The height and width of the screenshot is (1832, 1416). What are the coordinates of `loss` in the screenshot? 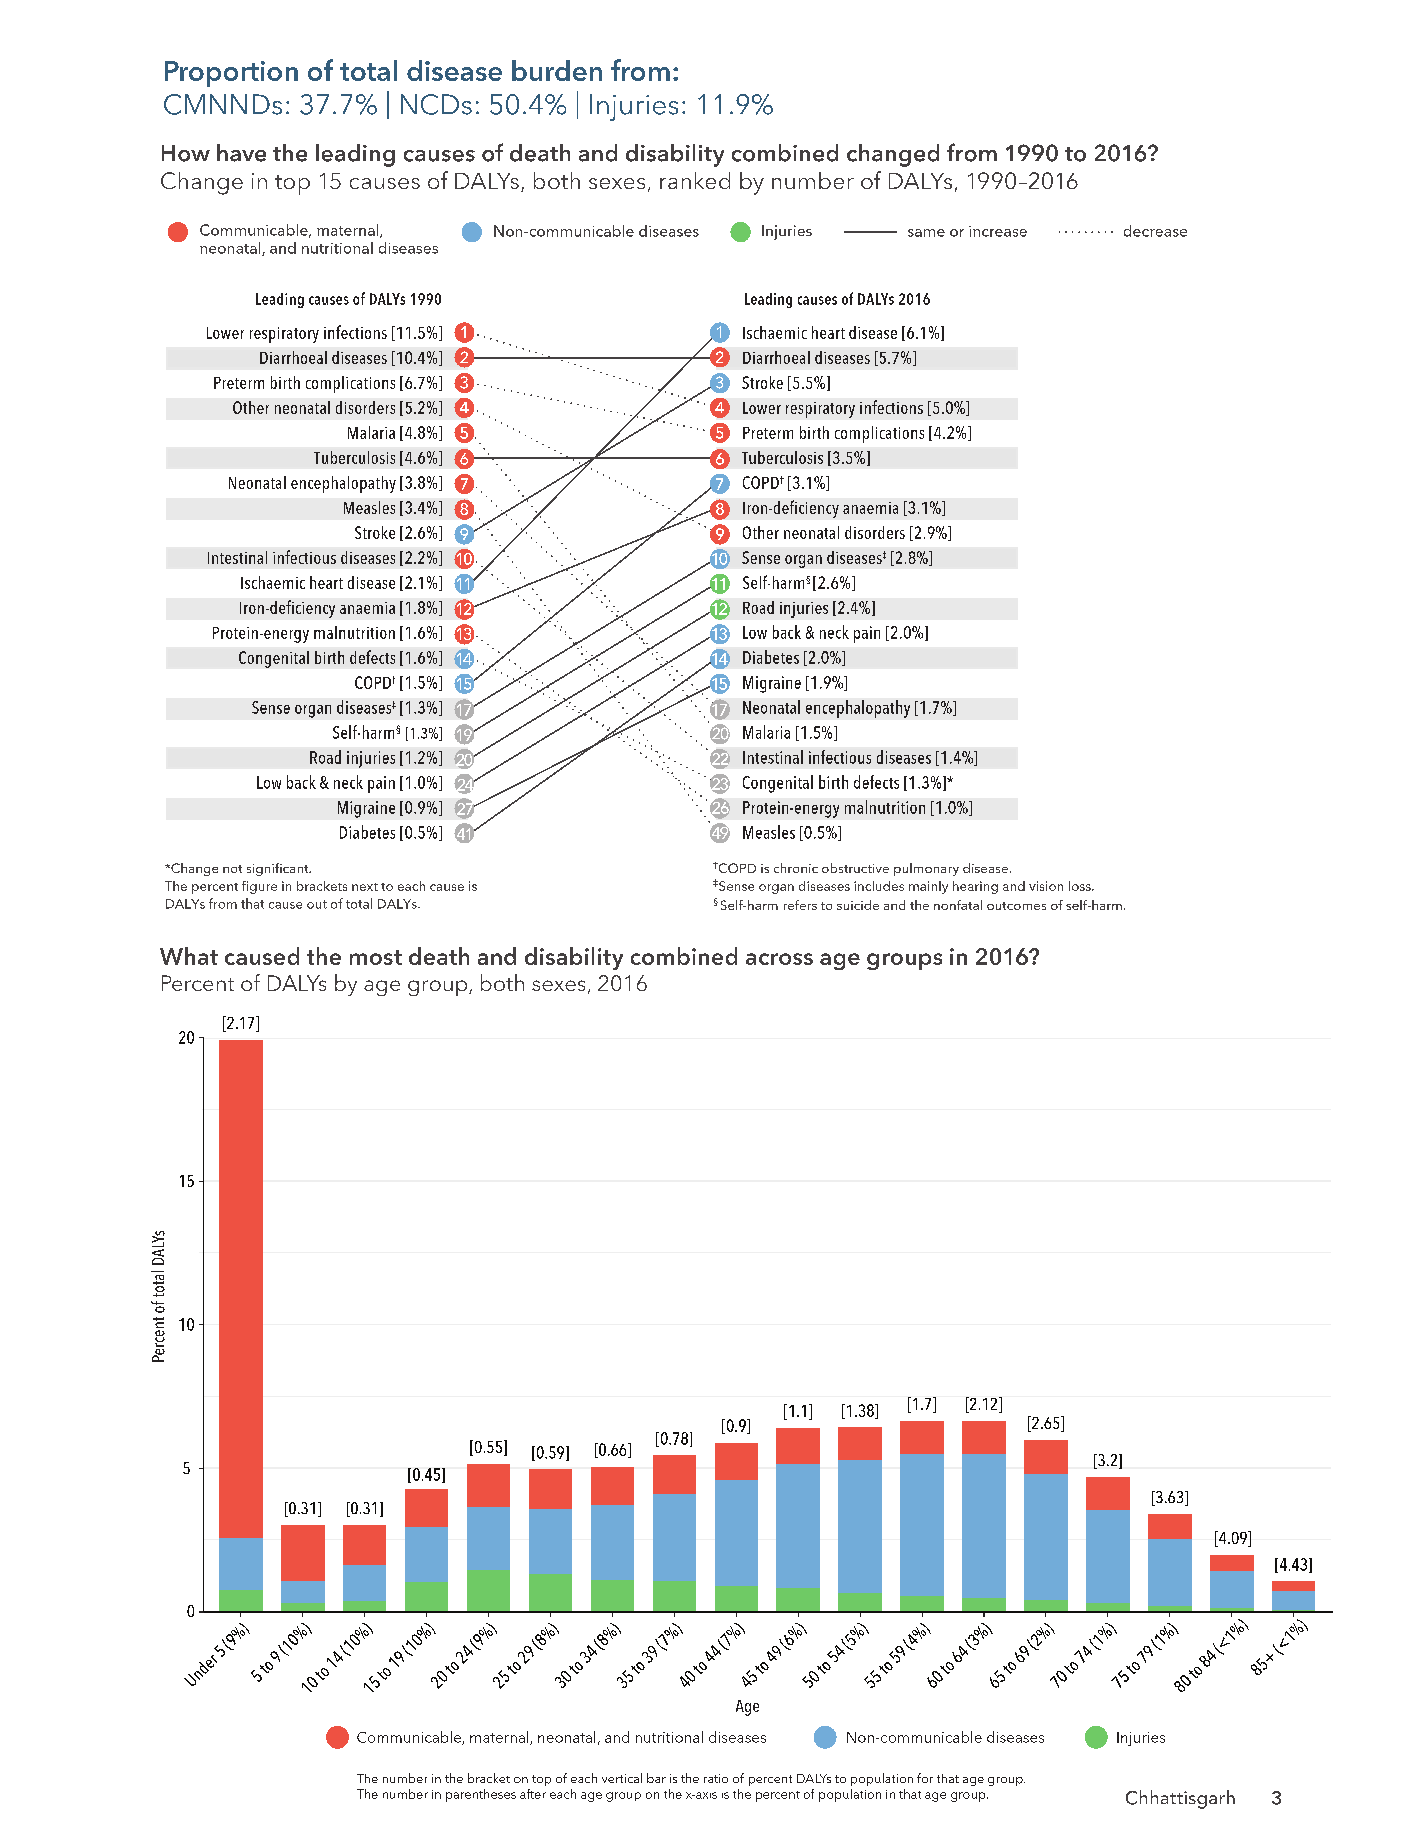 It's located at (1081, 886).
